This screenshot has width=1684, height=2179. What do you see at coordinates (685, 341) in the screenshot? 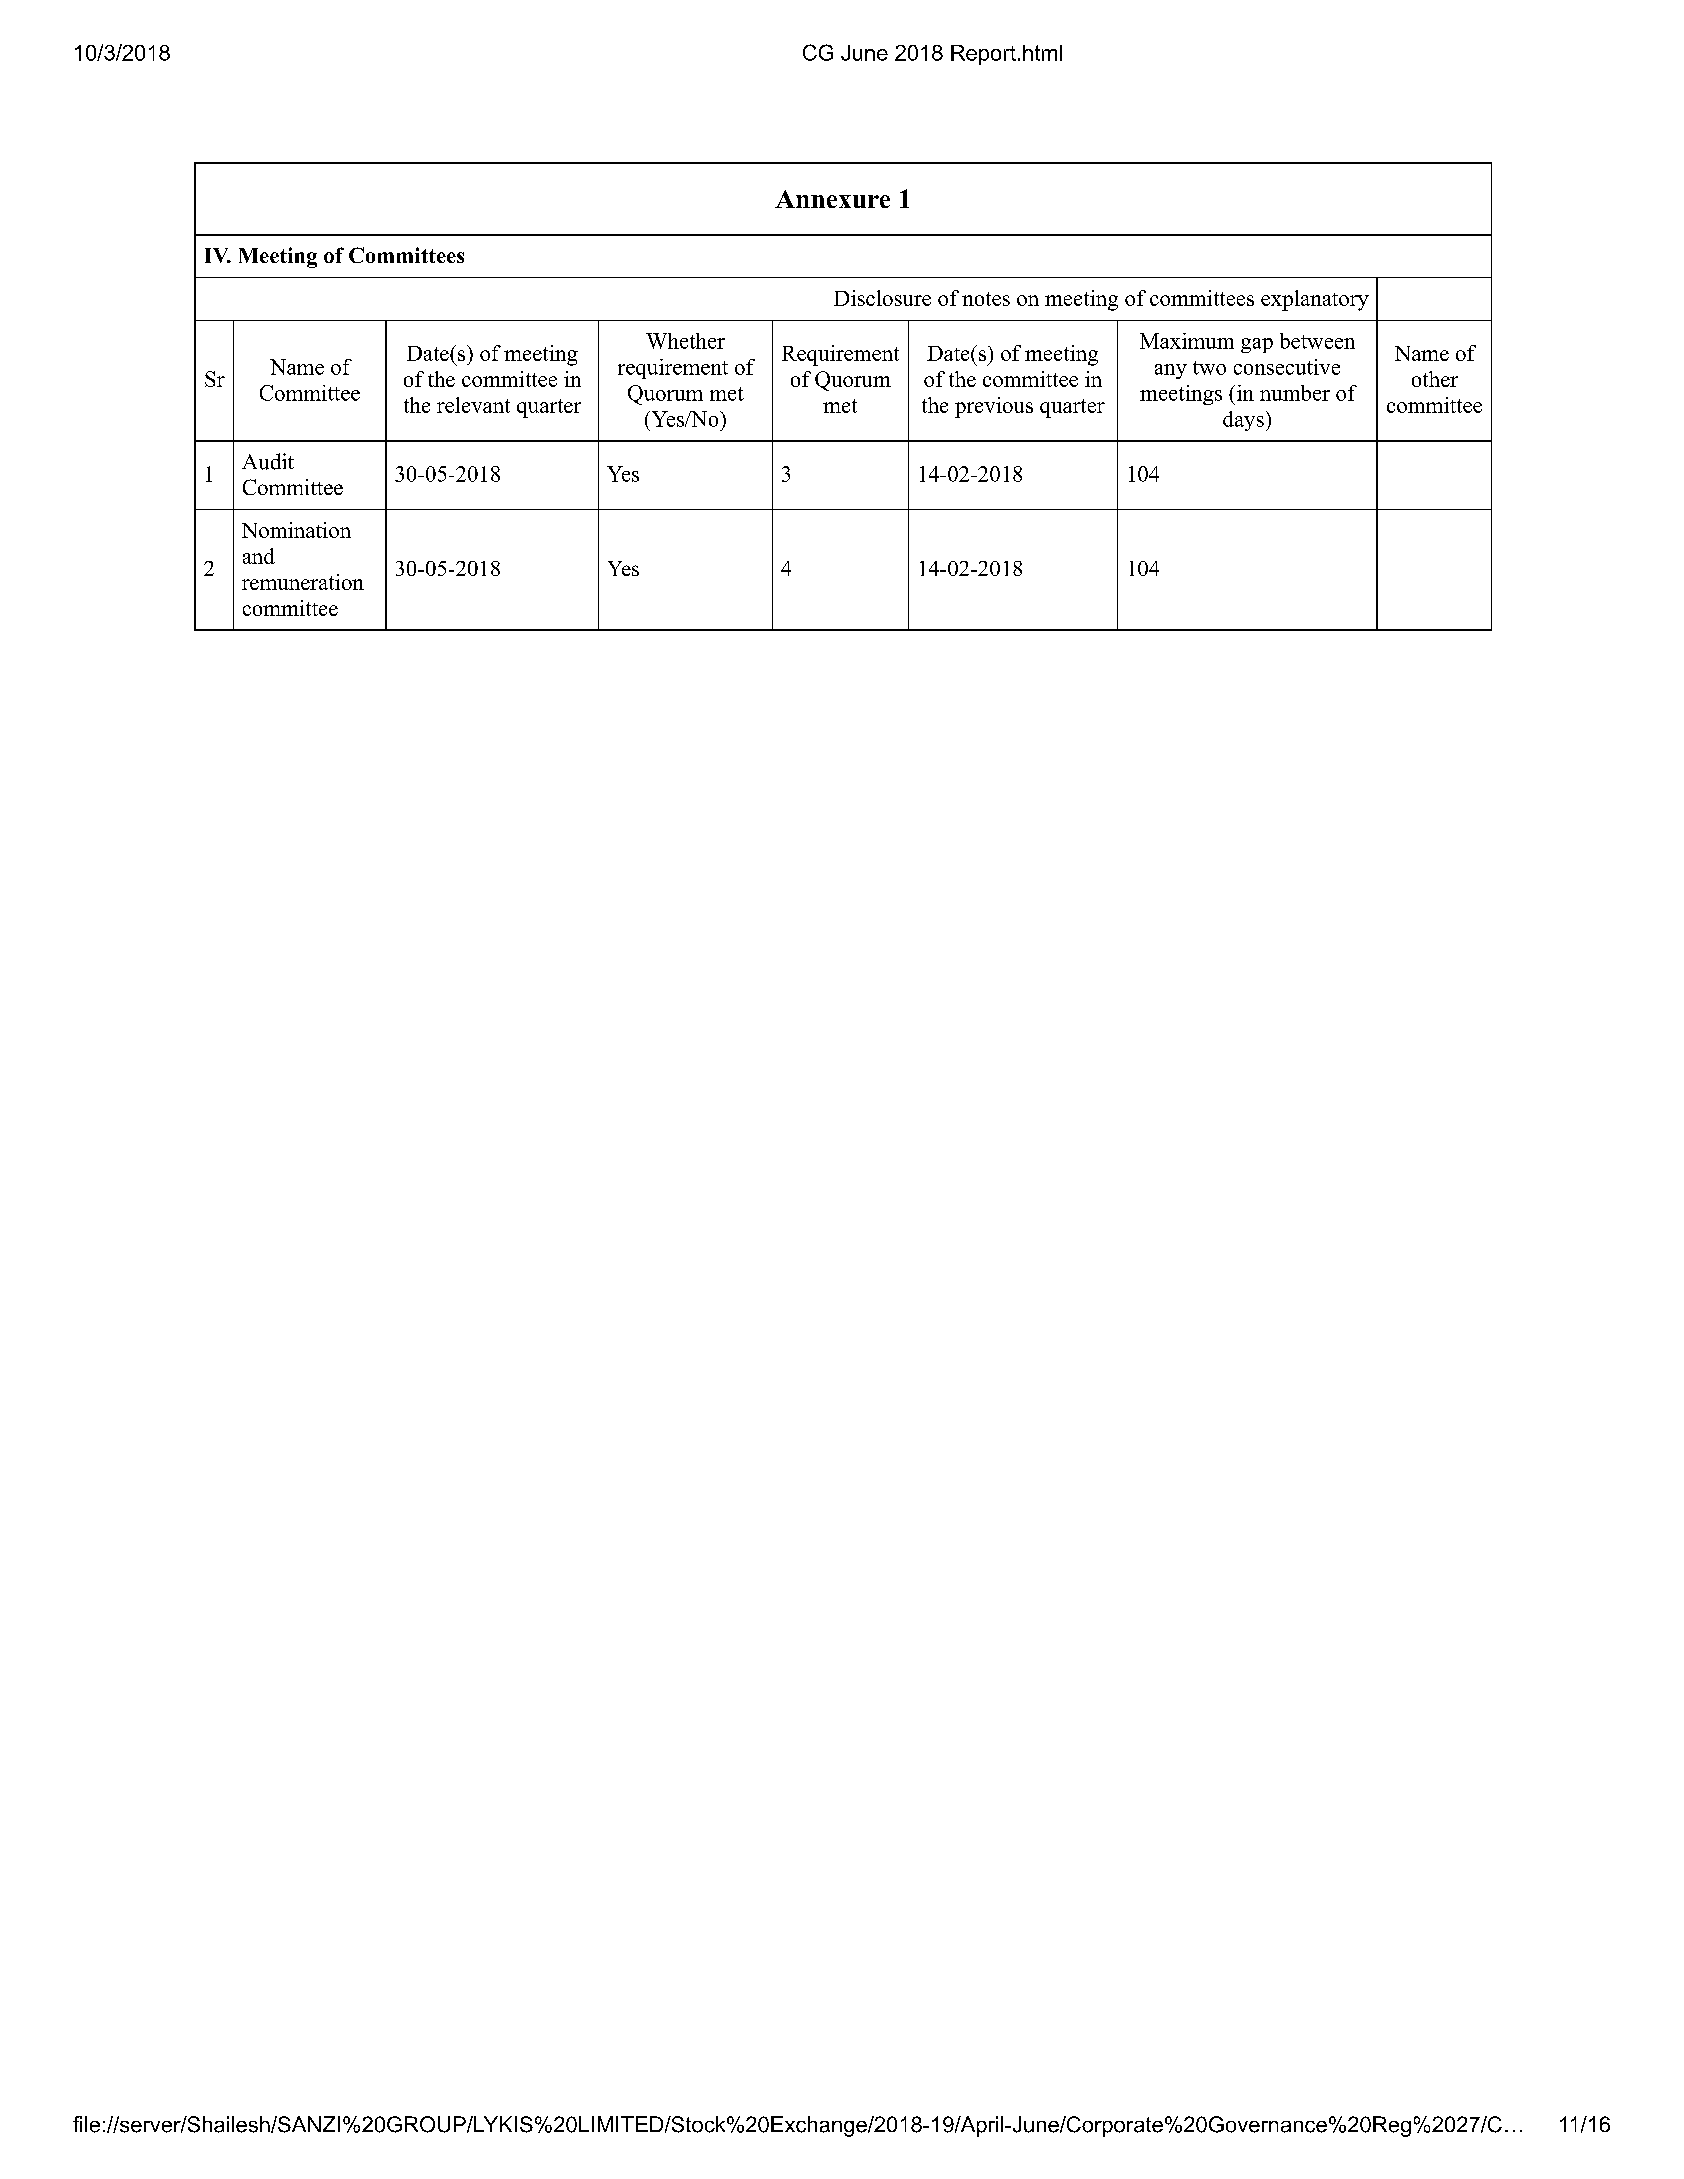
I see `Whether` at bounding box center [685, 341].
